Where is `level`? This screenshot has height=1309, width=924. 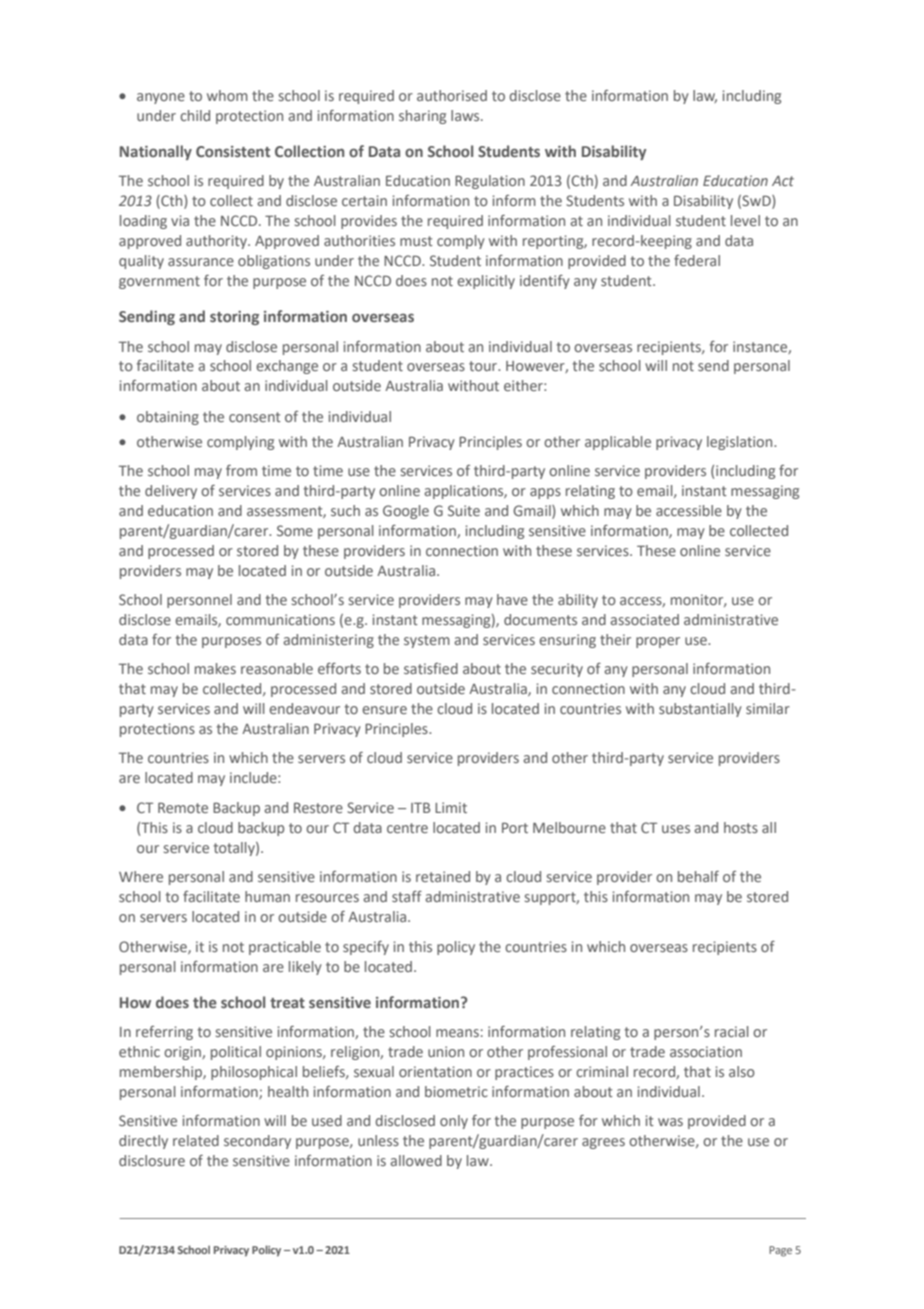 level is located at coordinates (745, 220).
